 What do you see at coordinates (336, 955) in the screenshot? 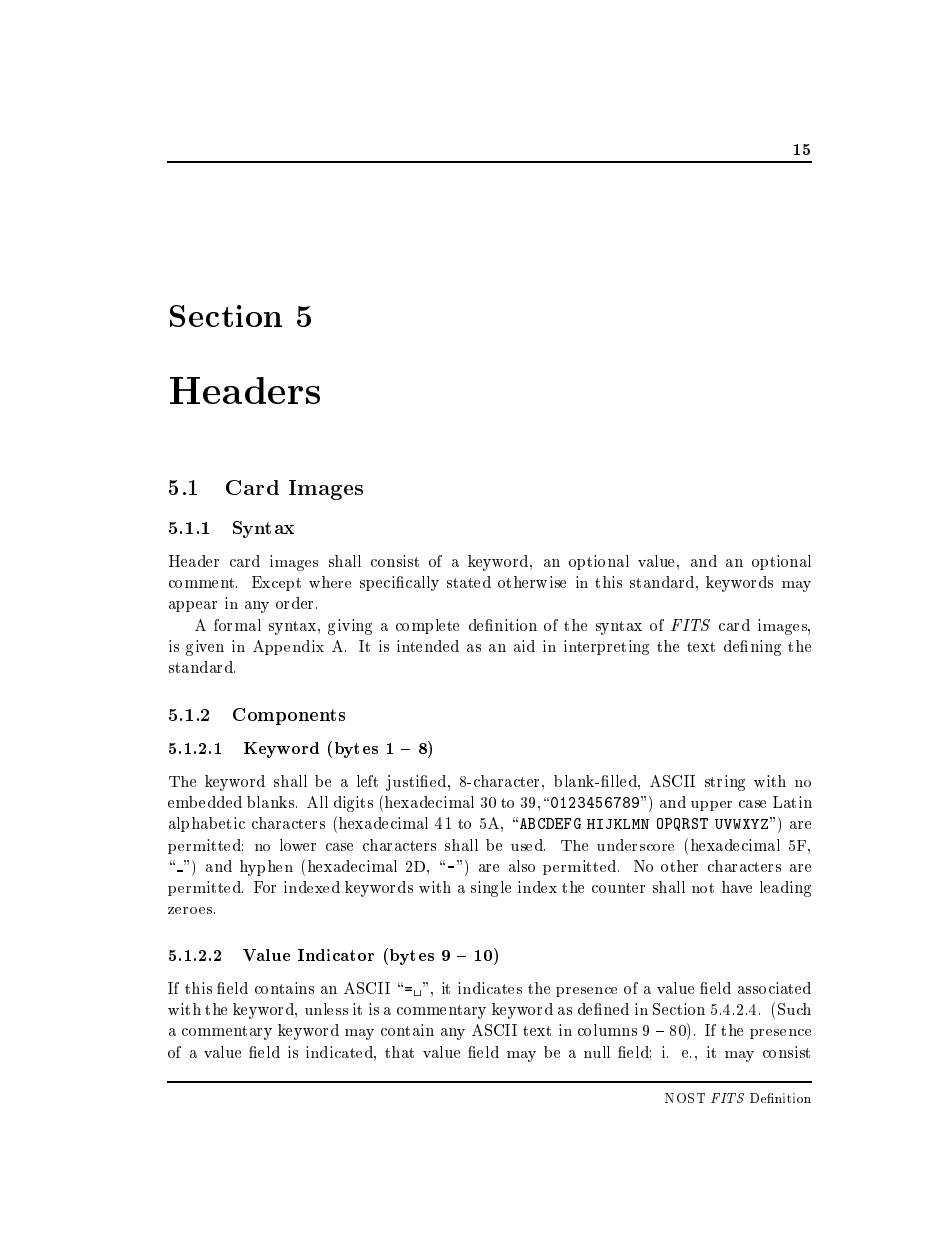
I see `Indicator` at bounding box center [336, 955].
